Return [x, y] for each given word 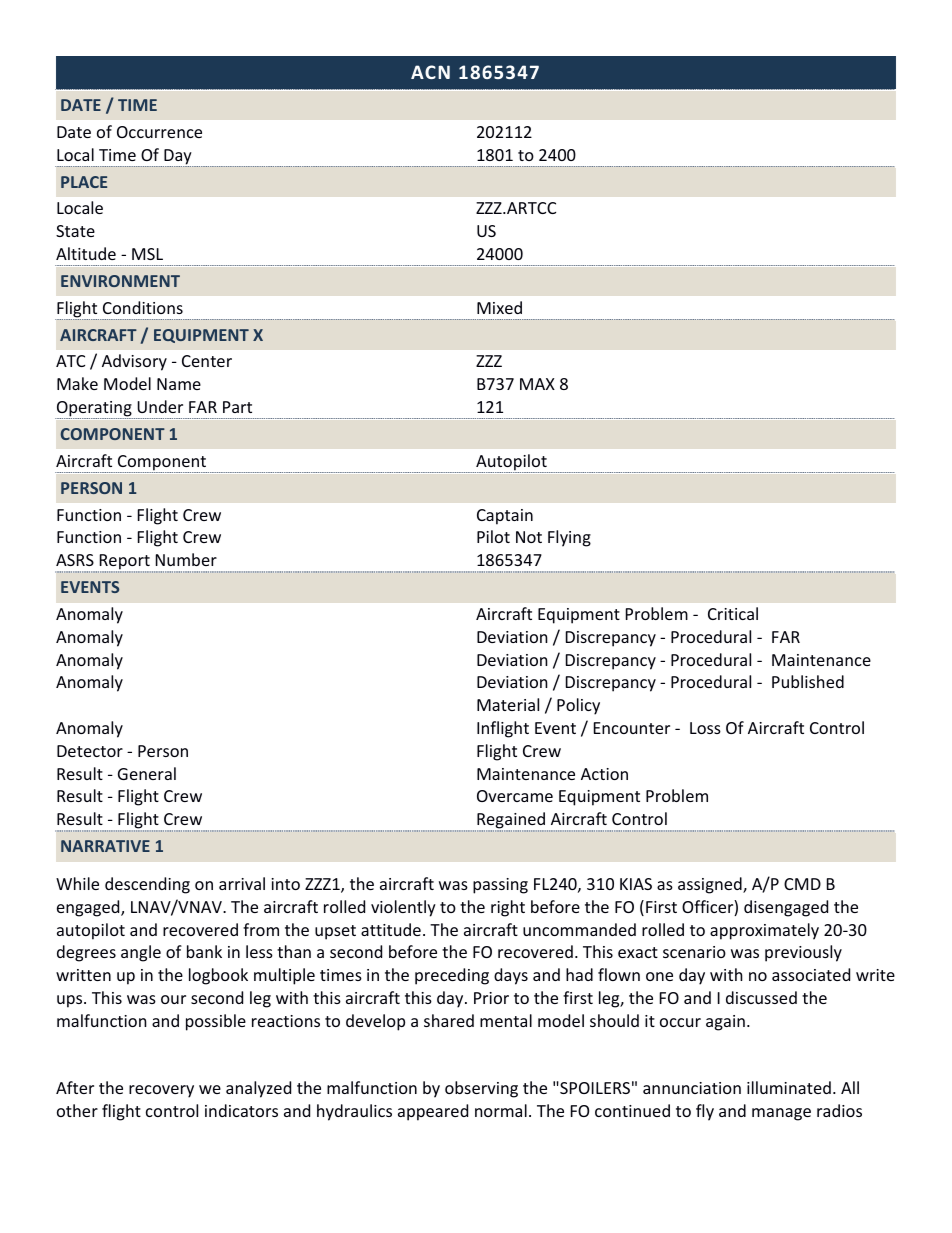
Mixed [499, 307]
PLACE [84, 182]
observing [481, 1089]
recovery [161, 1091]
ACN [430, 72]
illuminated [789, 1087]
